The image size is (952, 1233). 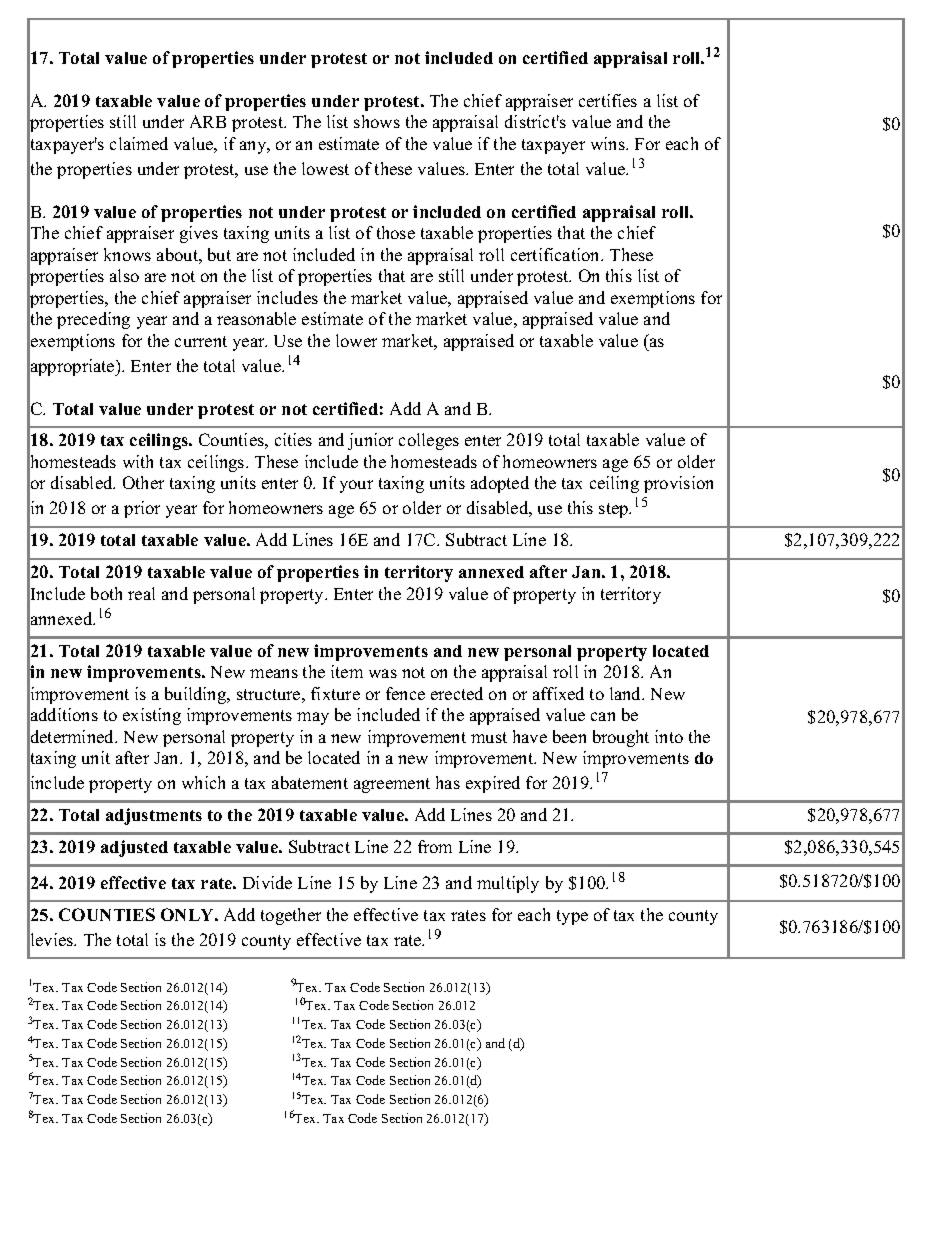 I want to click on current, so click(x=201, y=341).
